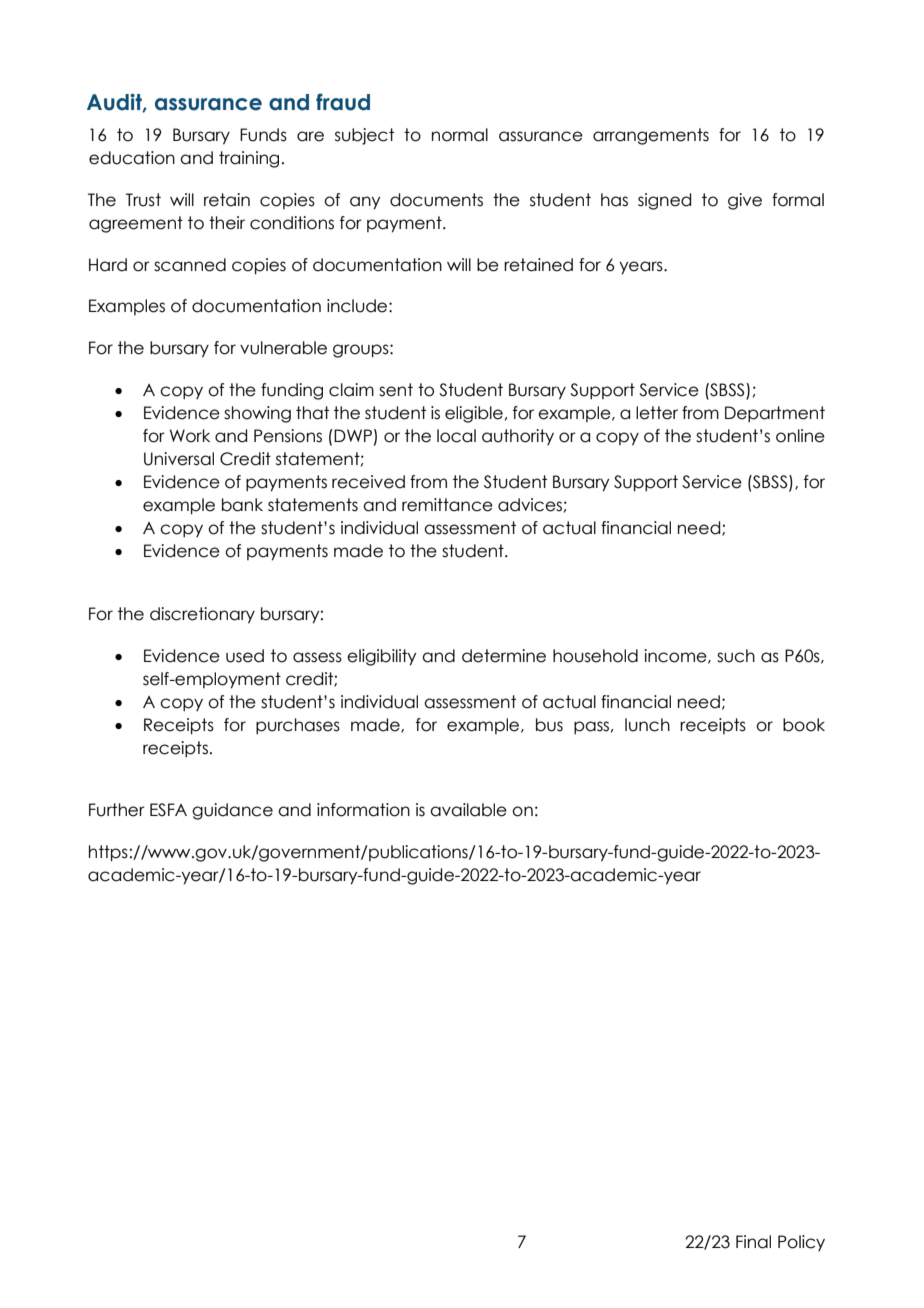 The width and height of the document is (924, 1308). I want to click on Final, so click(753, 1242).
